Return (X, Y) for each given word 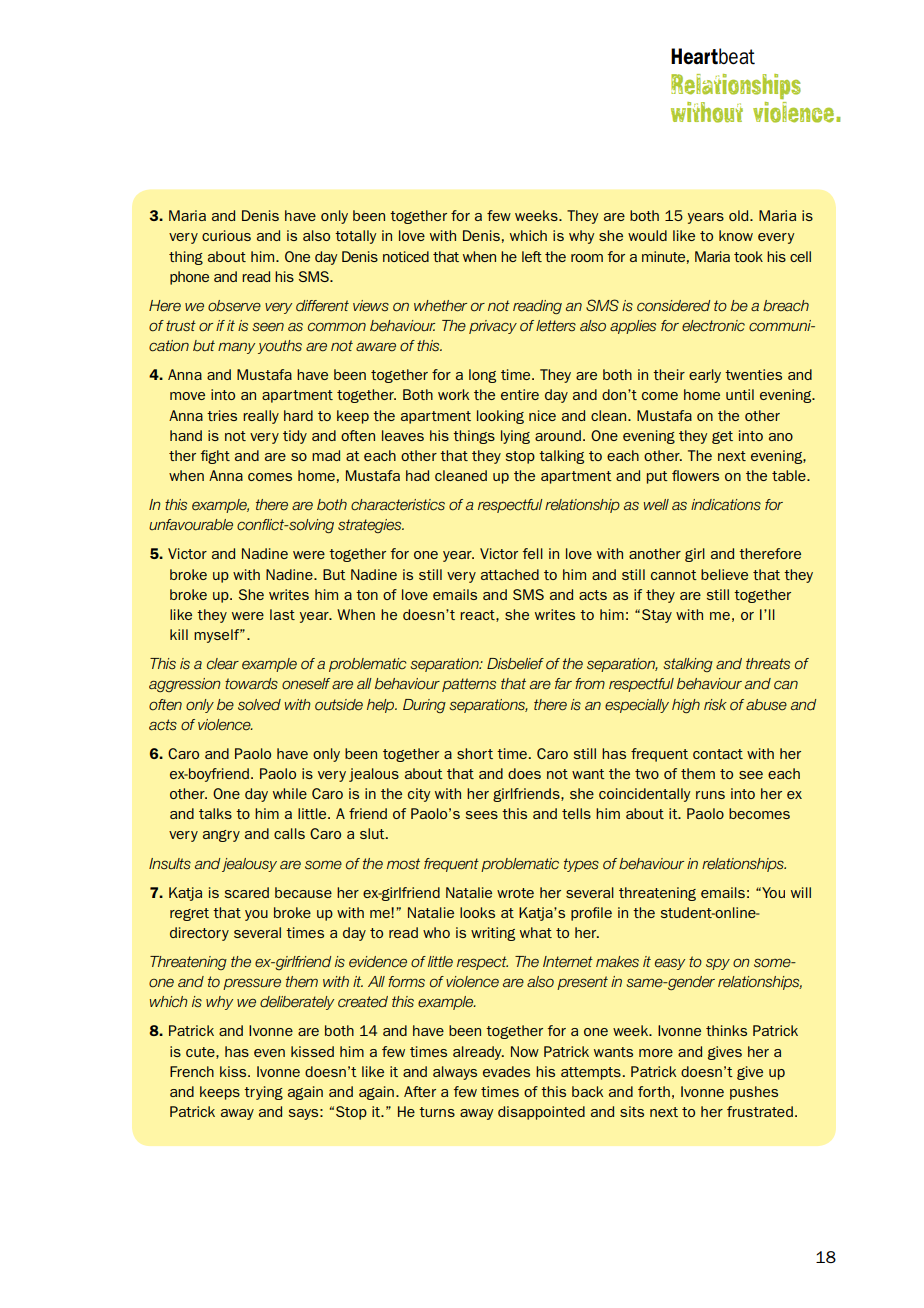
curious (226, 235)
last (282, 614)
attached (510, 574)
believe (724, 574)
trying (263, 1093)
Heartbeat (713, 56)
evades (506, 1071)
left (532, 256)
